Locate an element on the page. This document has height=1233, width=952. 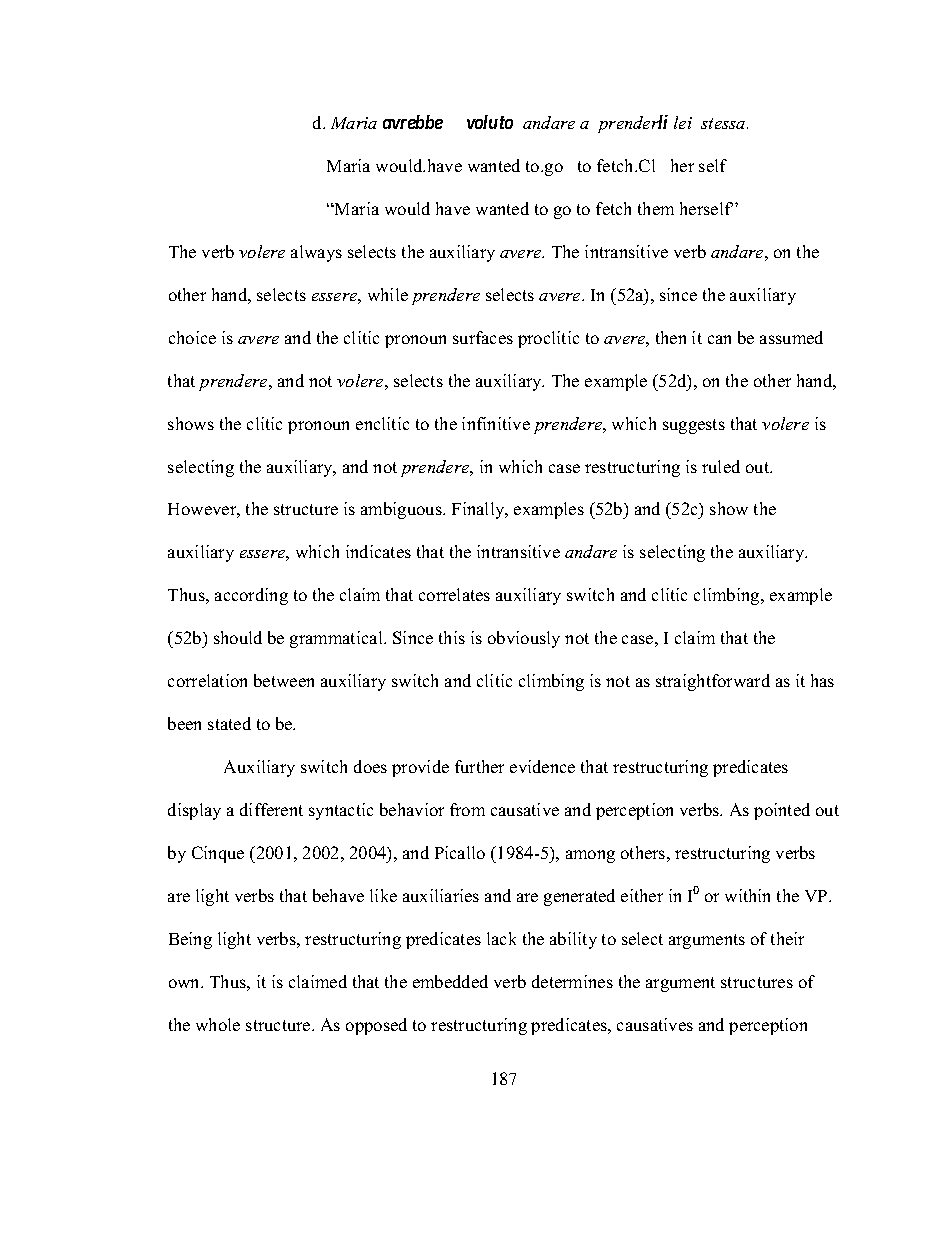
lei is located at coordinates (683, 122).
